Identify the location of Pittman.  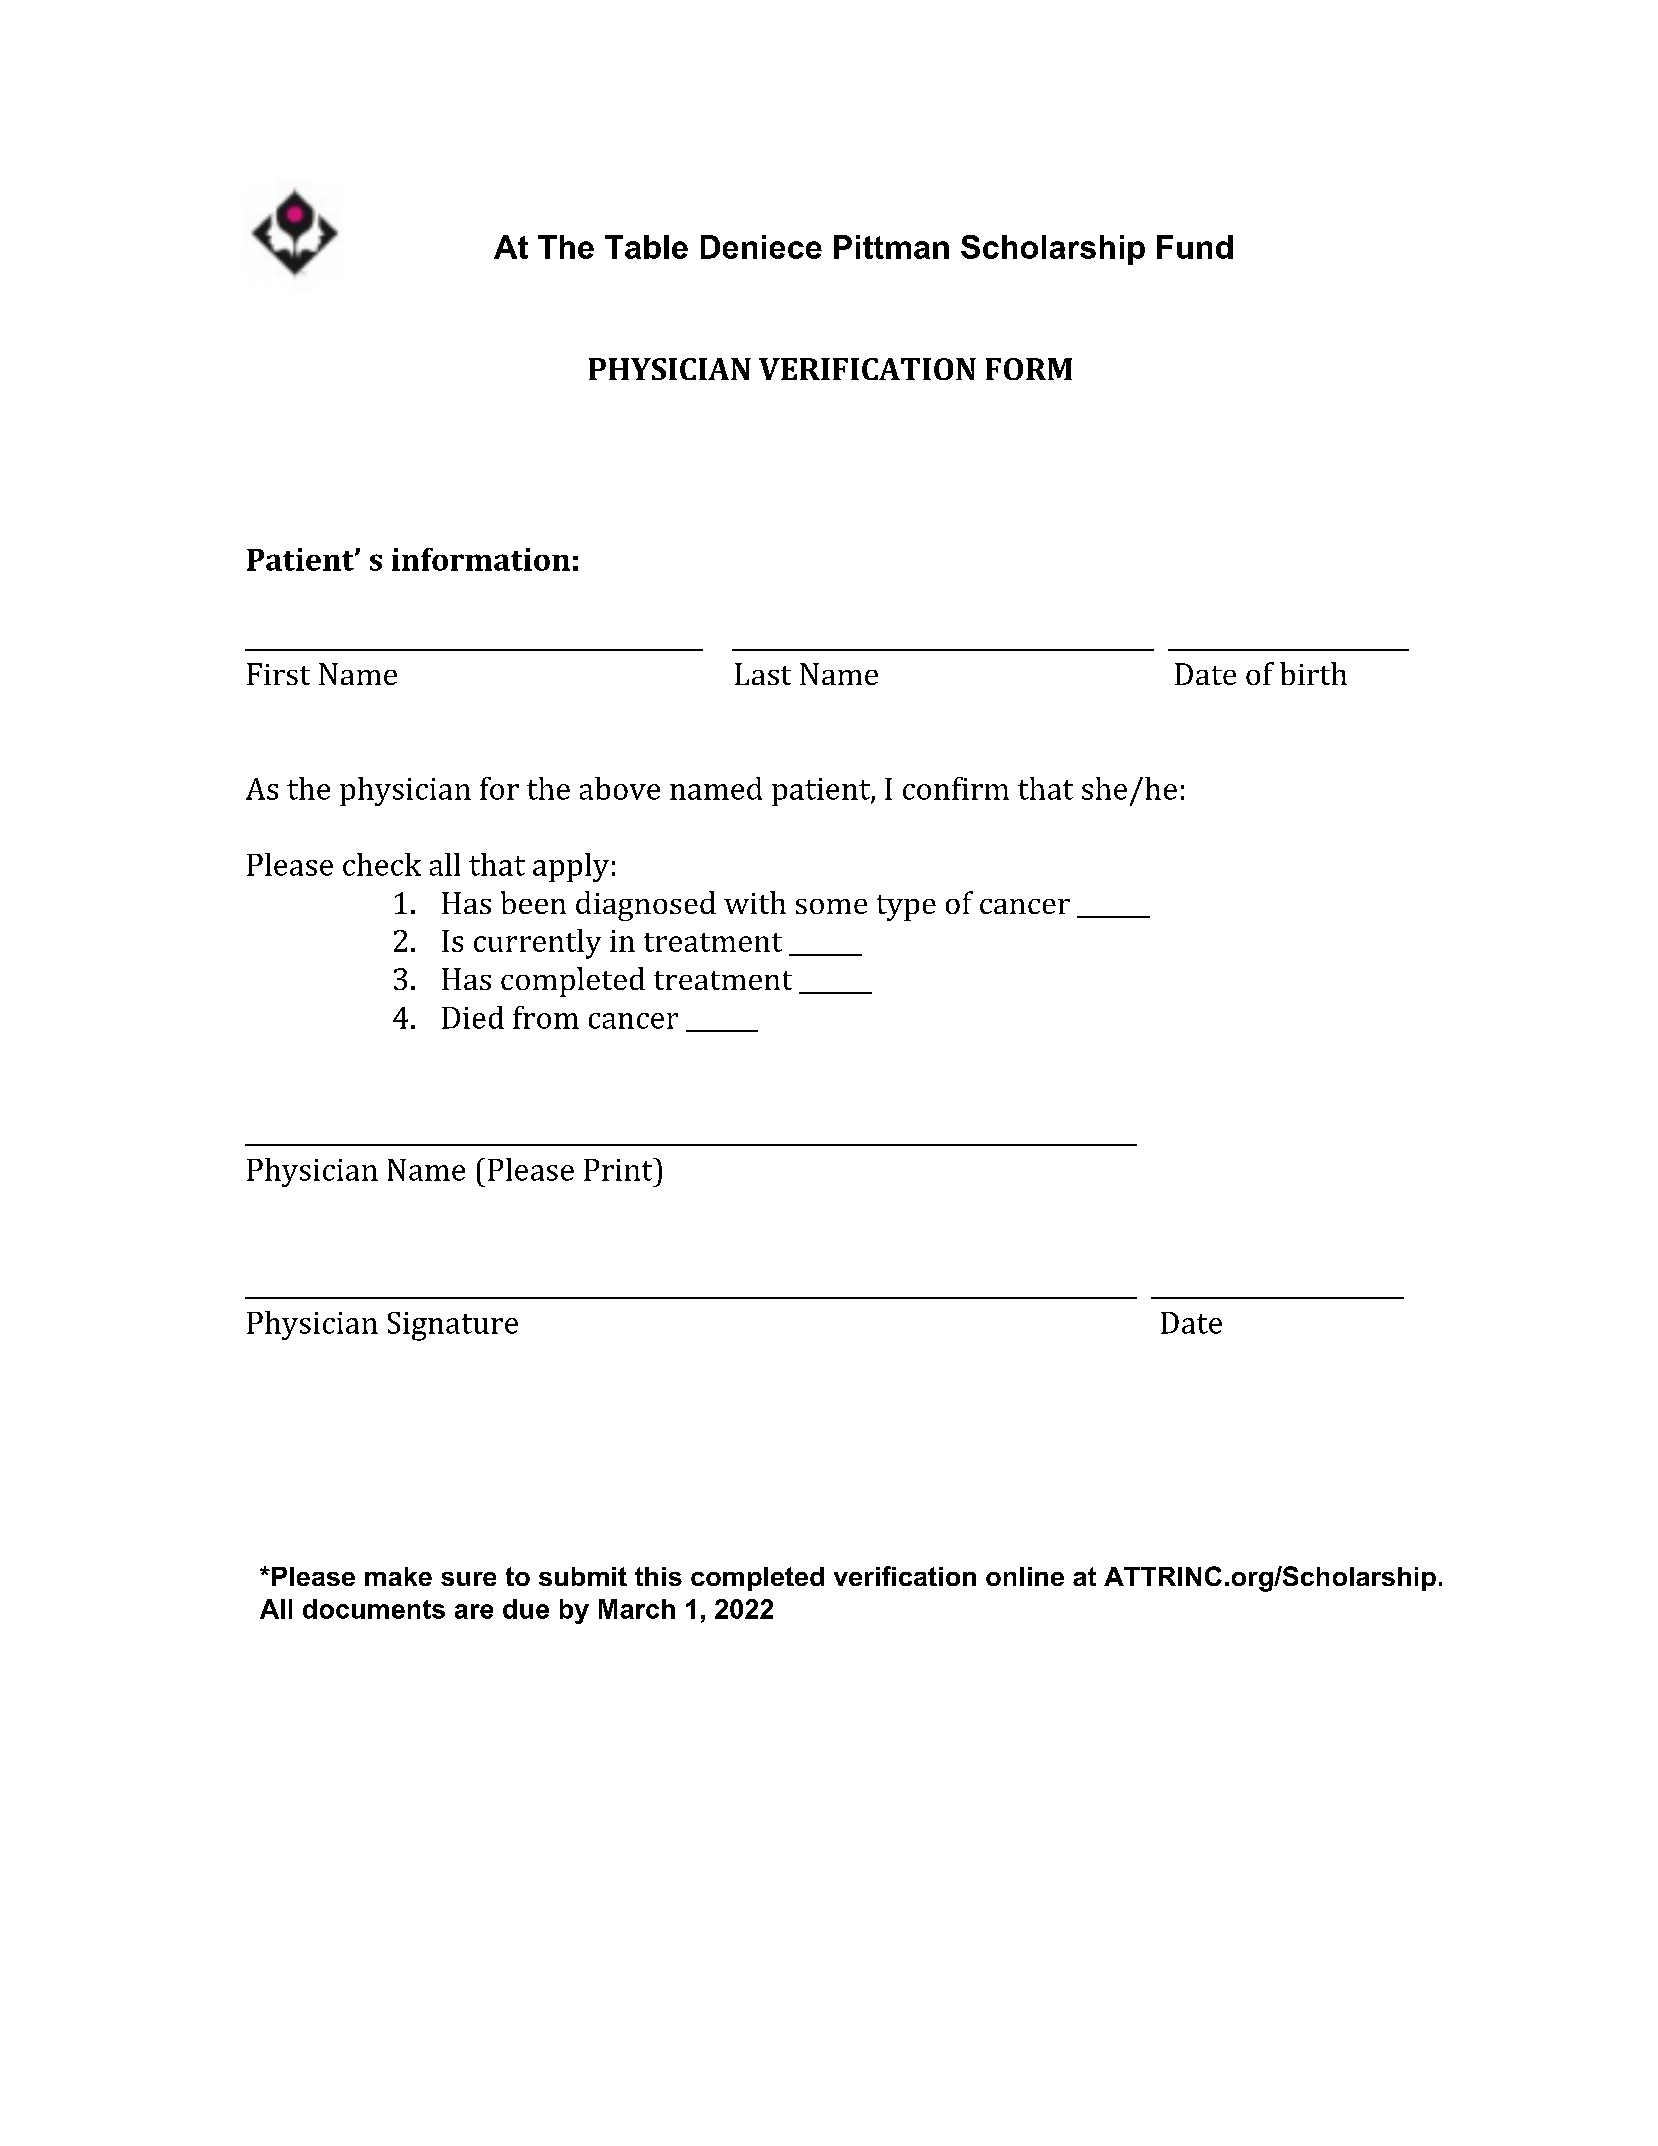
(891, 247).
